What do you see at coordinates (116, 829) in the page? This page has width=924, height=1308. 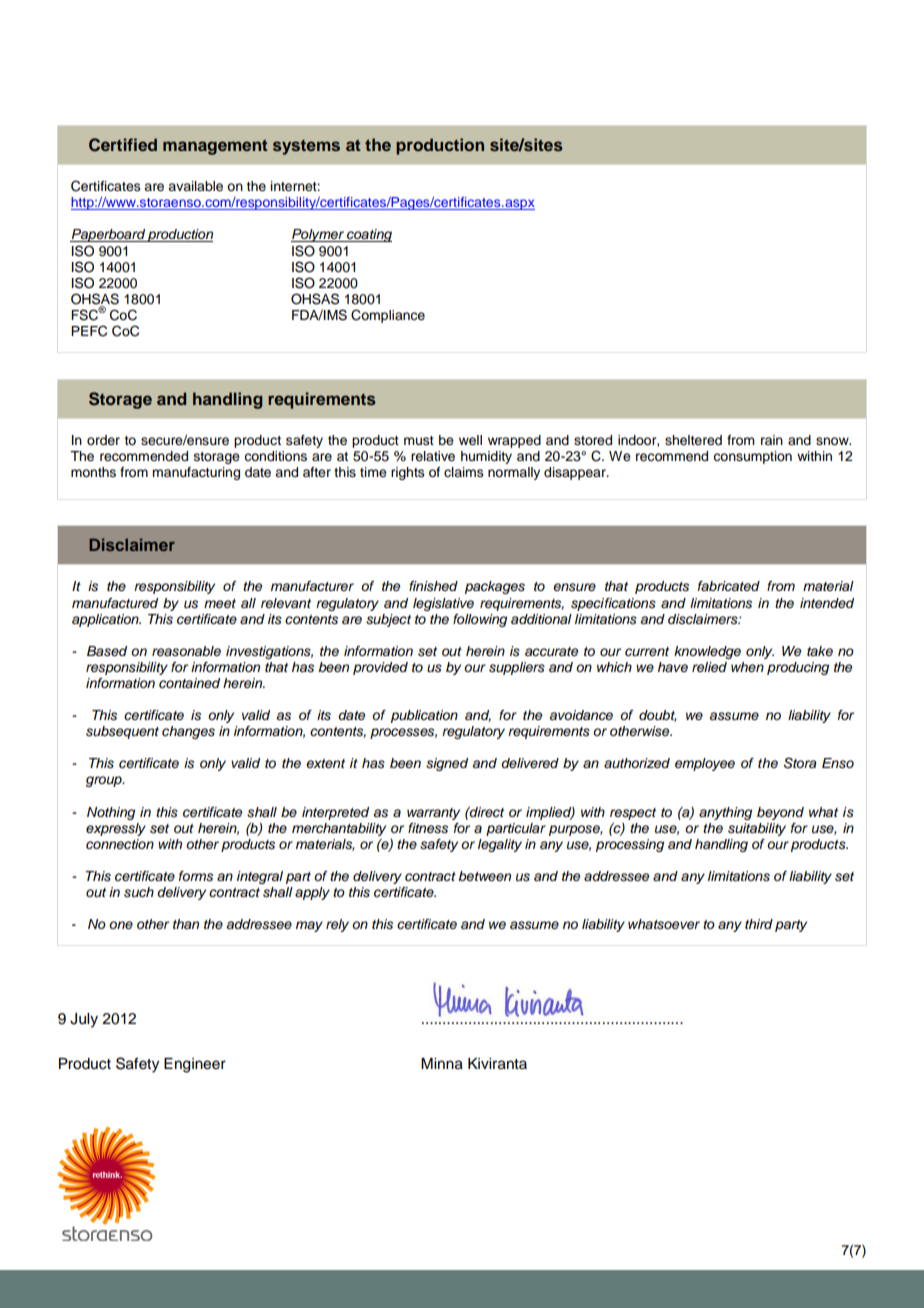 I see `expressly` at bounding box center [116, 829].
